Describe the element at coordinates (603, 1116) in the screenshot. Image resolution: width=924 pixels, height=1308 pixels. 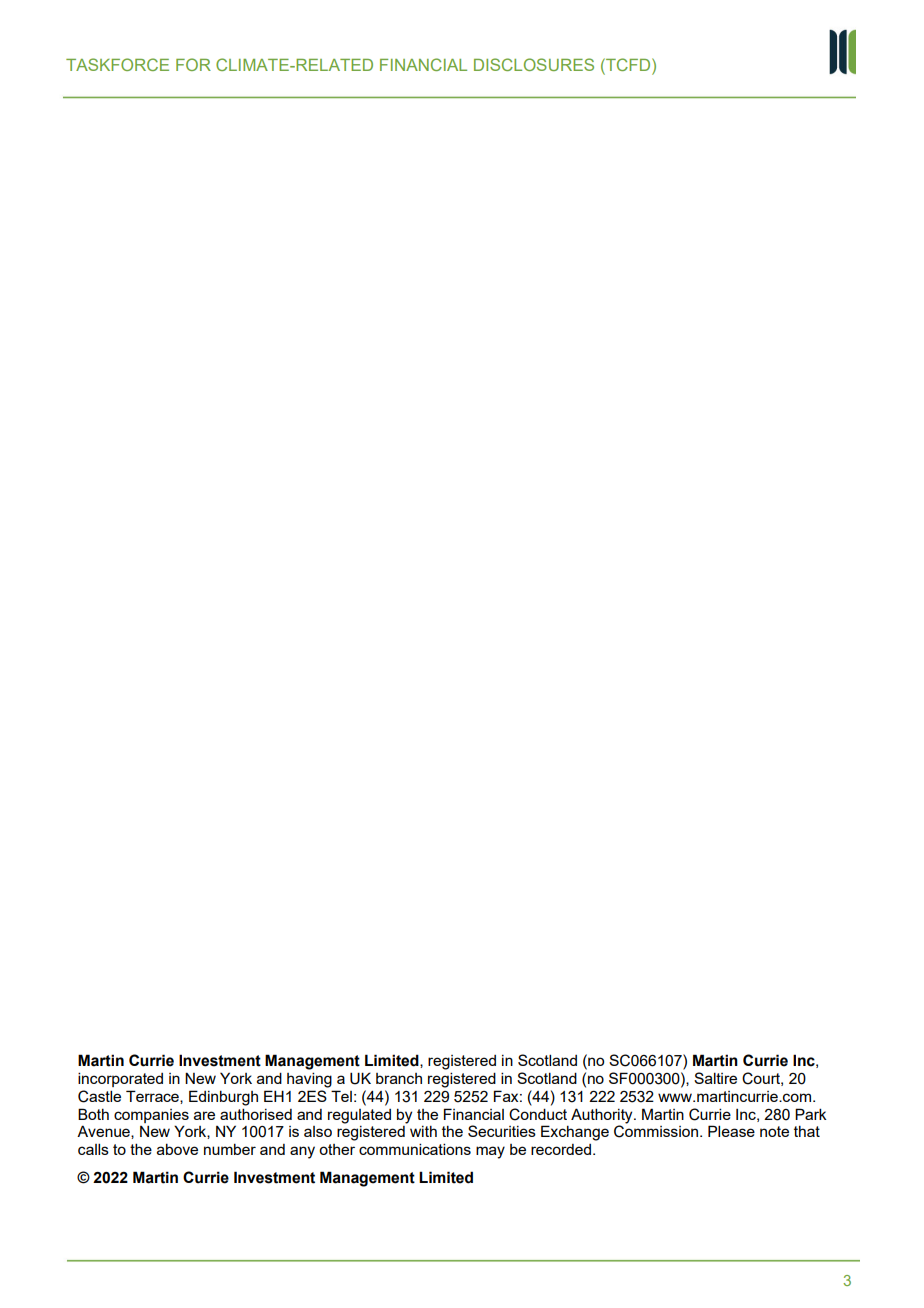
I see `Authority` at that location.
